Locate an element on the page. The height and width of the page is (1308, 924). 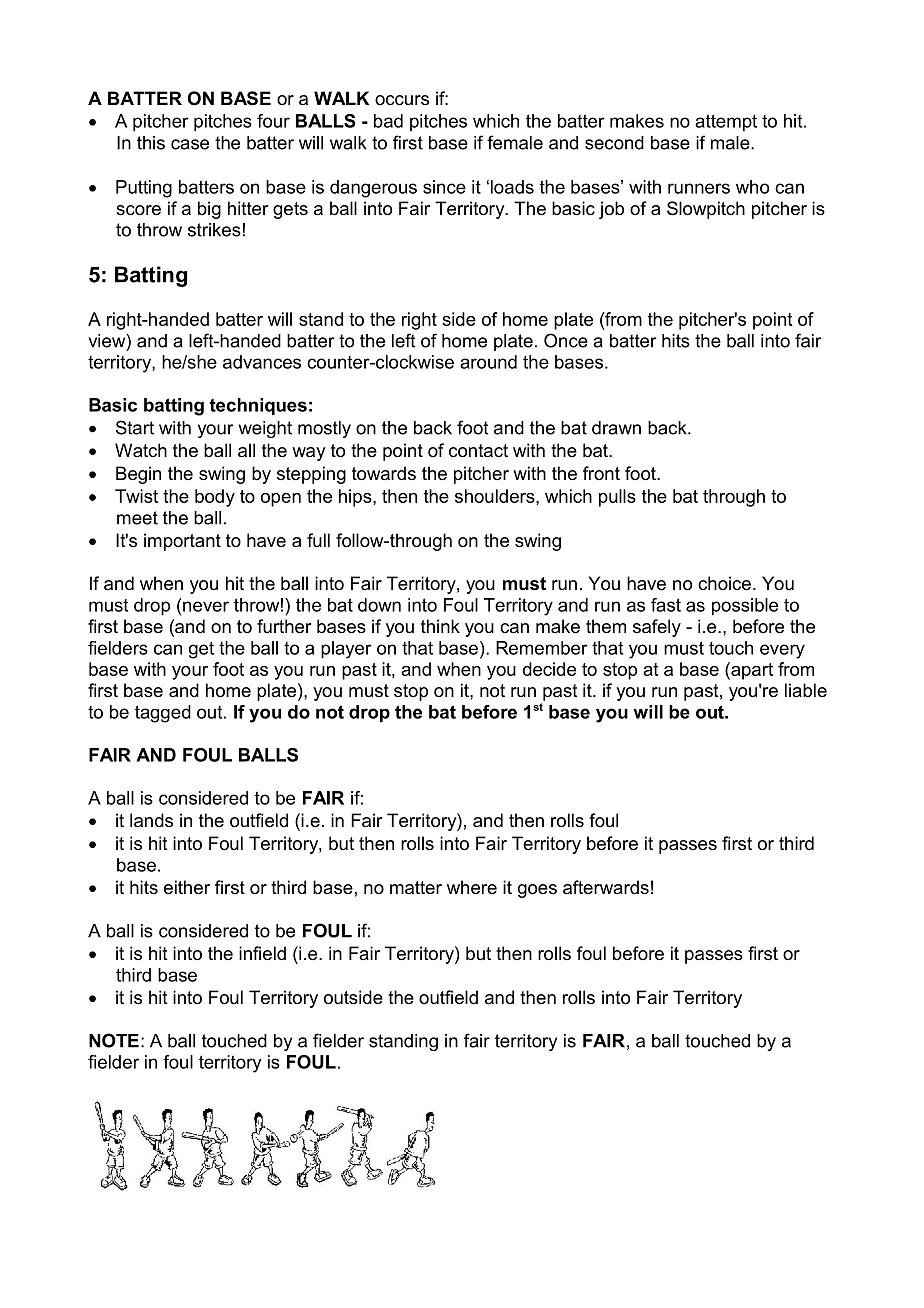
think is located at coordinates (440, 626).
